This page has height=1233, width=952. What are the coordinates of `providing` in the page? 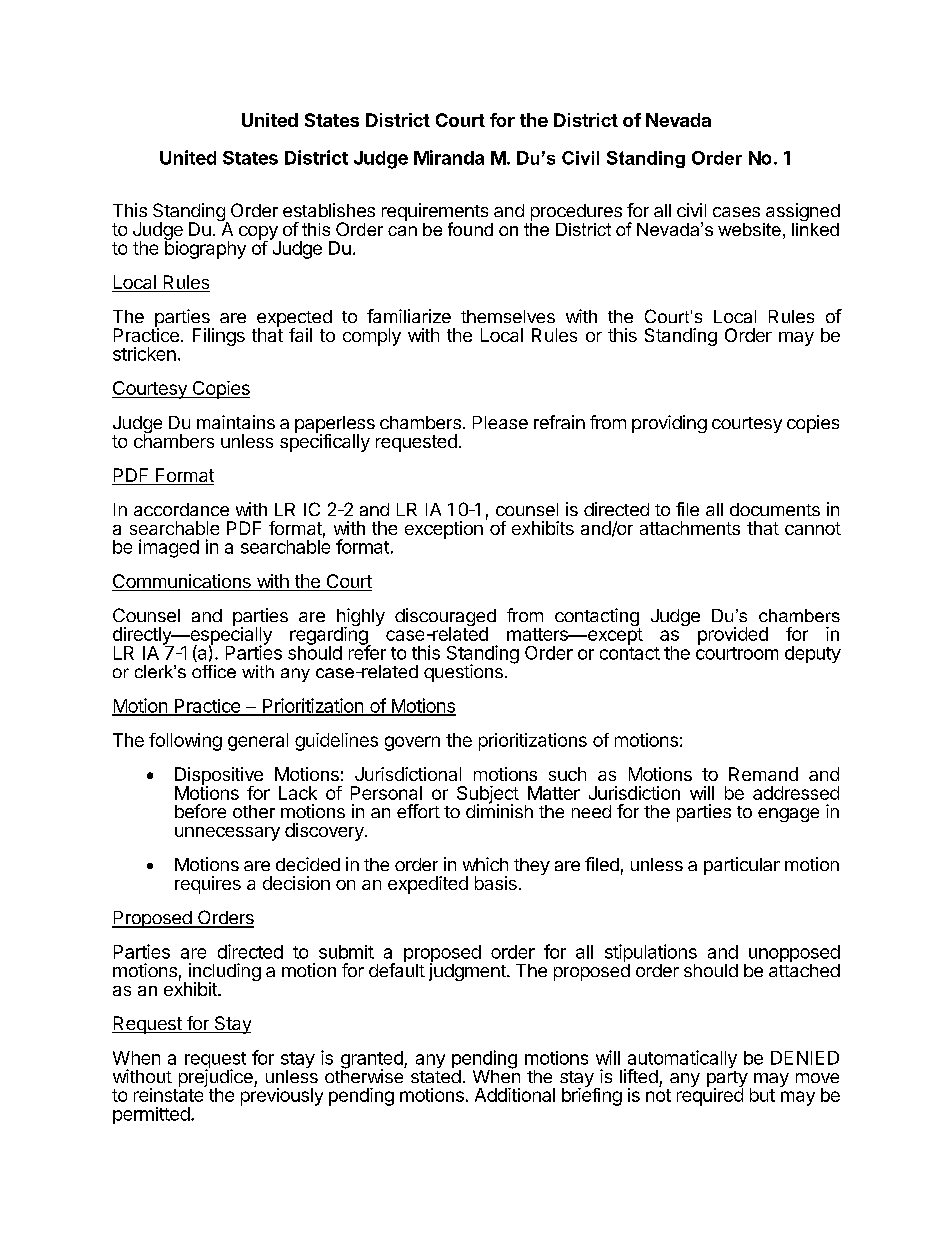 It's located at (669, 424).
